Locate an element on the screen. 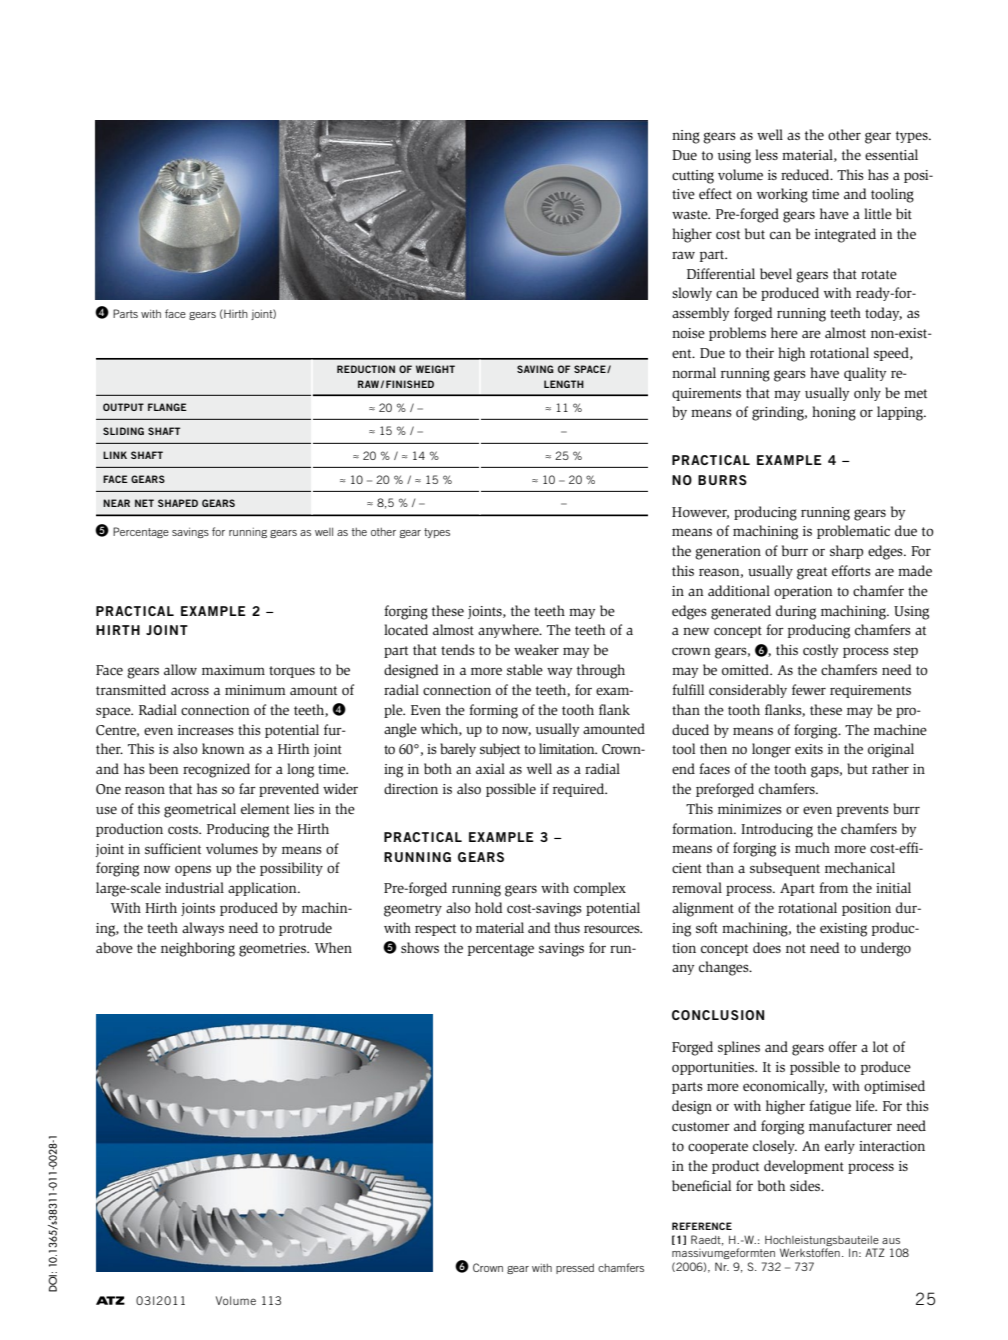  from is located at coordinates (833, 887).
